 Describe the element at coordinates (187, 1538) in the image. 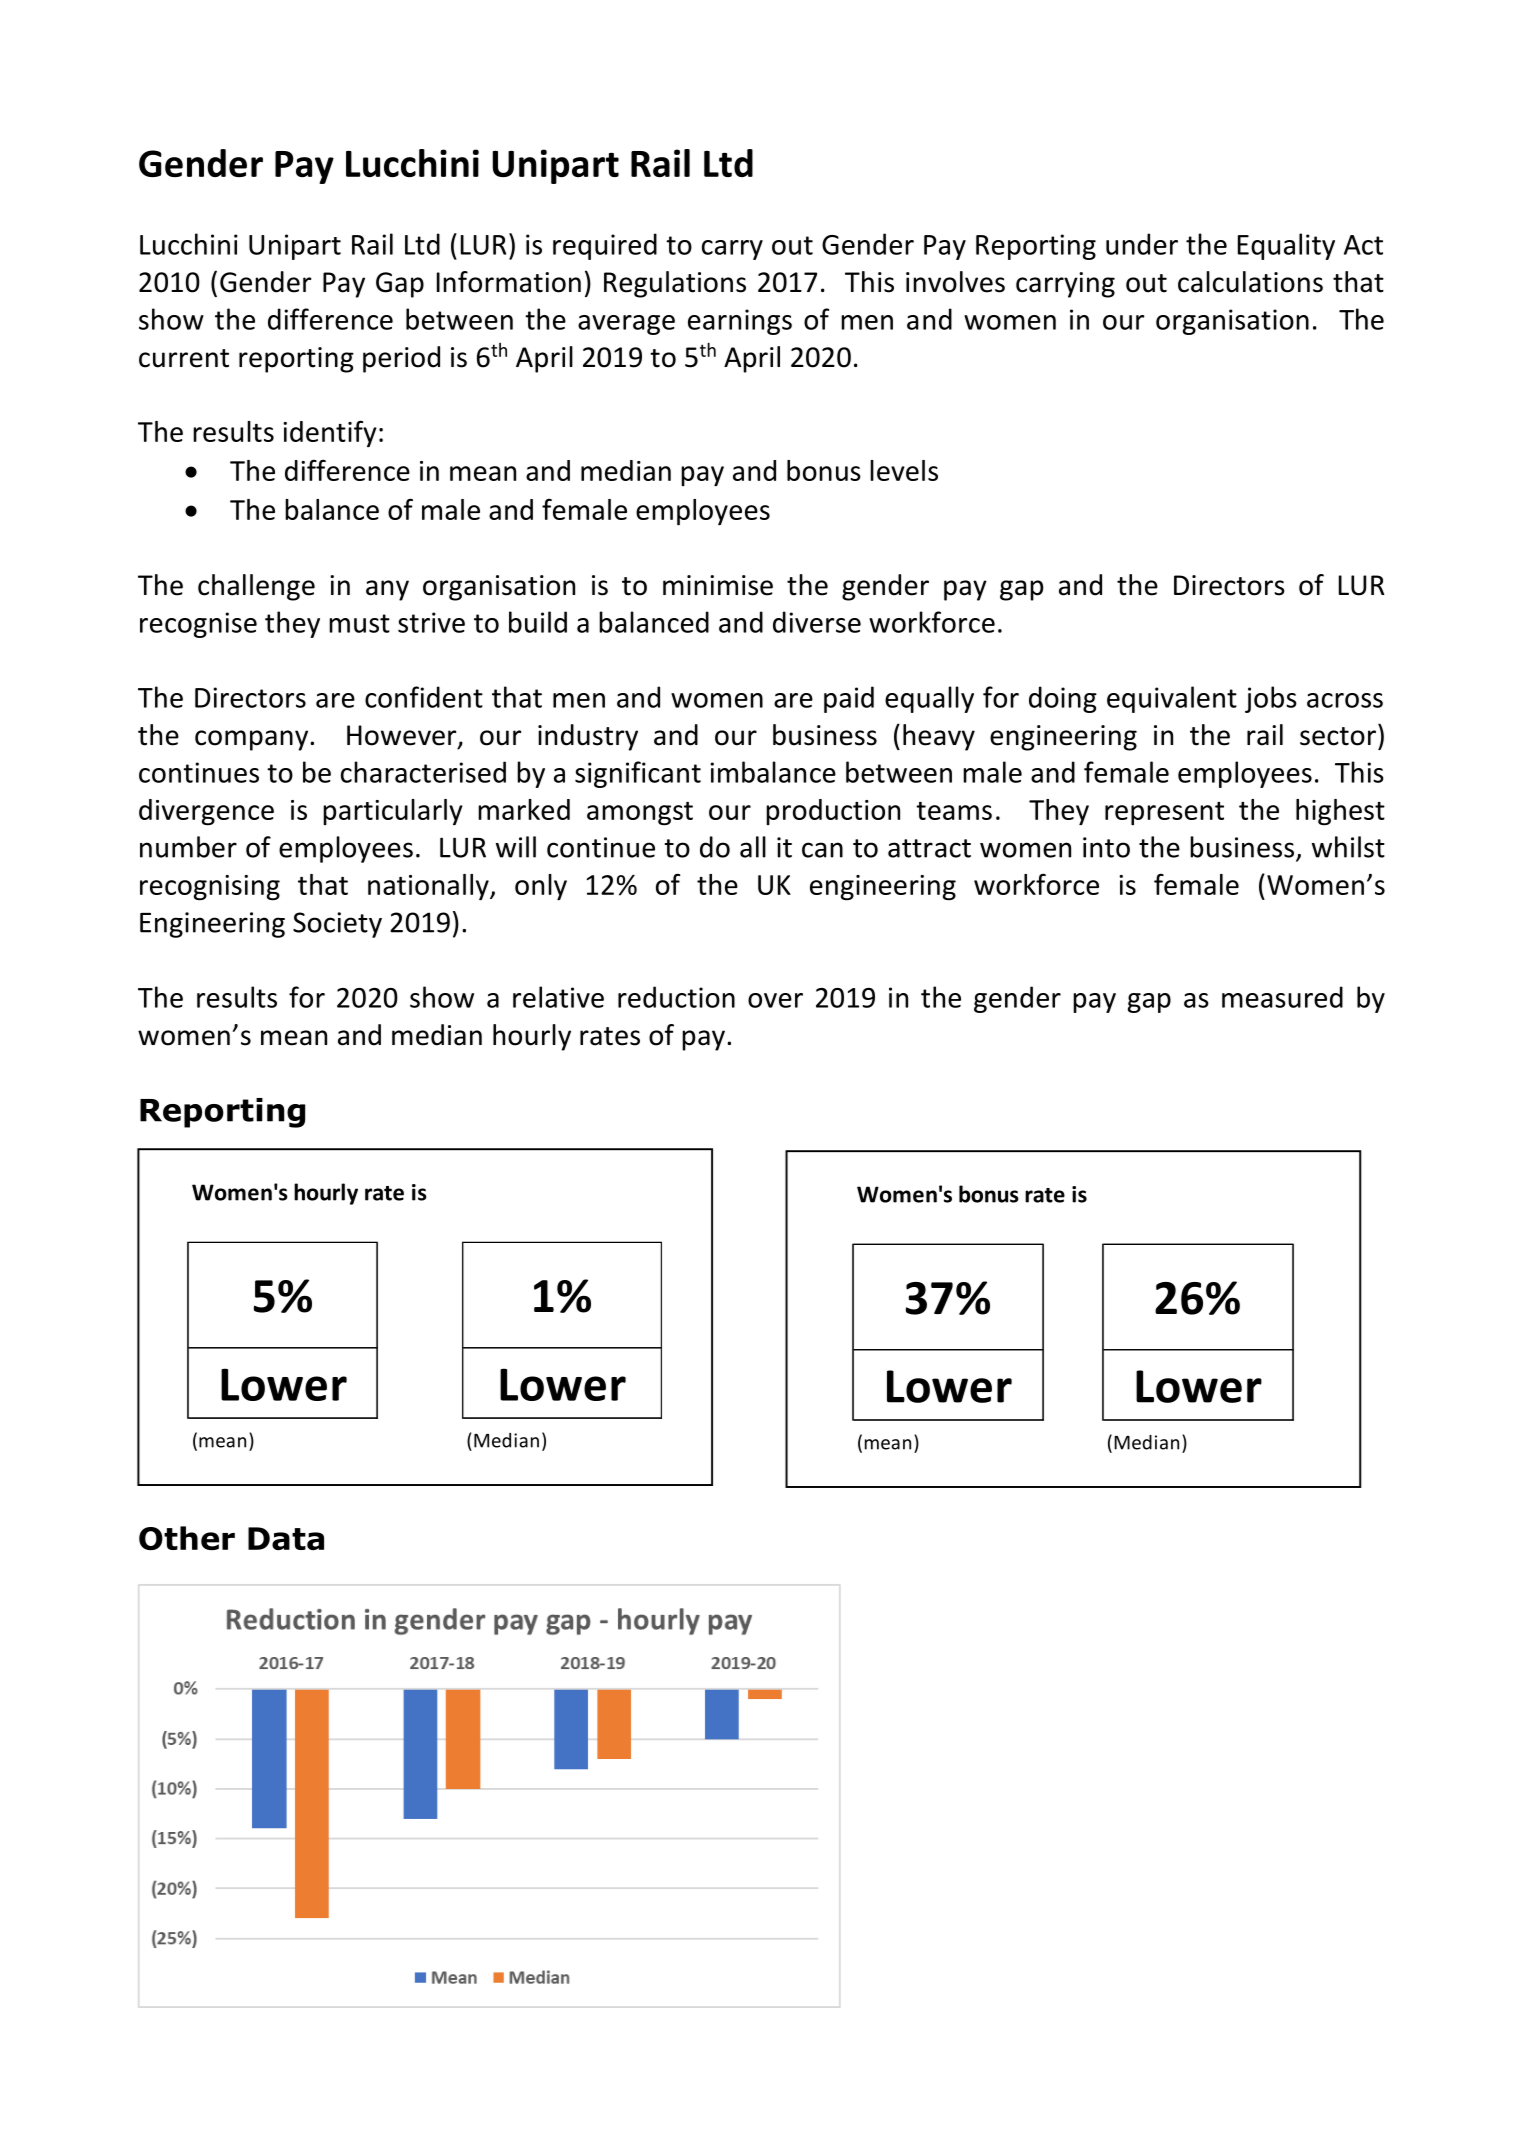

I see `Other` at that location.
